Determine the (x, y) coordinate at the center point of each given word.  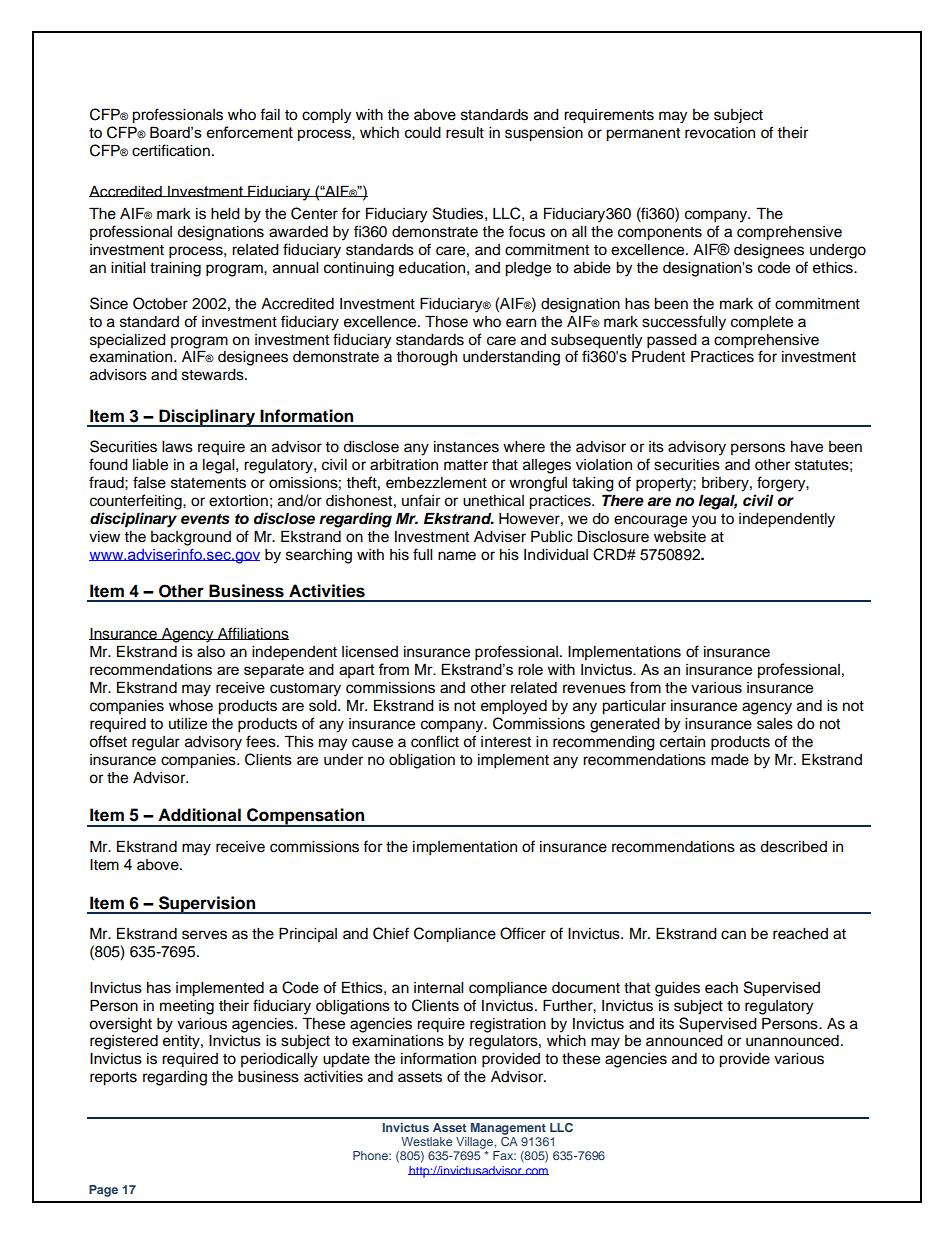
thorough (426, 358)
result (465, 133)
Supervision (207, 905)
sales (775, 724)
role (530, 669)
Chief (391, 933)
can (733, 935)
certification (171, 150)
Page (103, 1191)
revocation (720, 133)
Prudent (658, 356)
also (211, 652)
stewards (214, 375)
